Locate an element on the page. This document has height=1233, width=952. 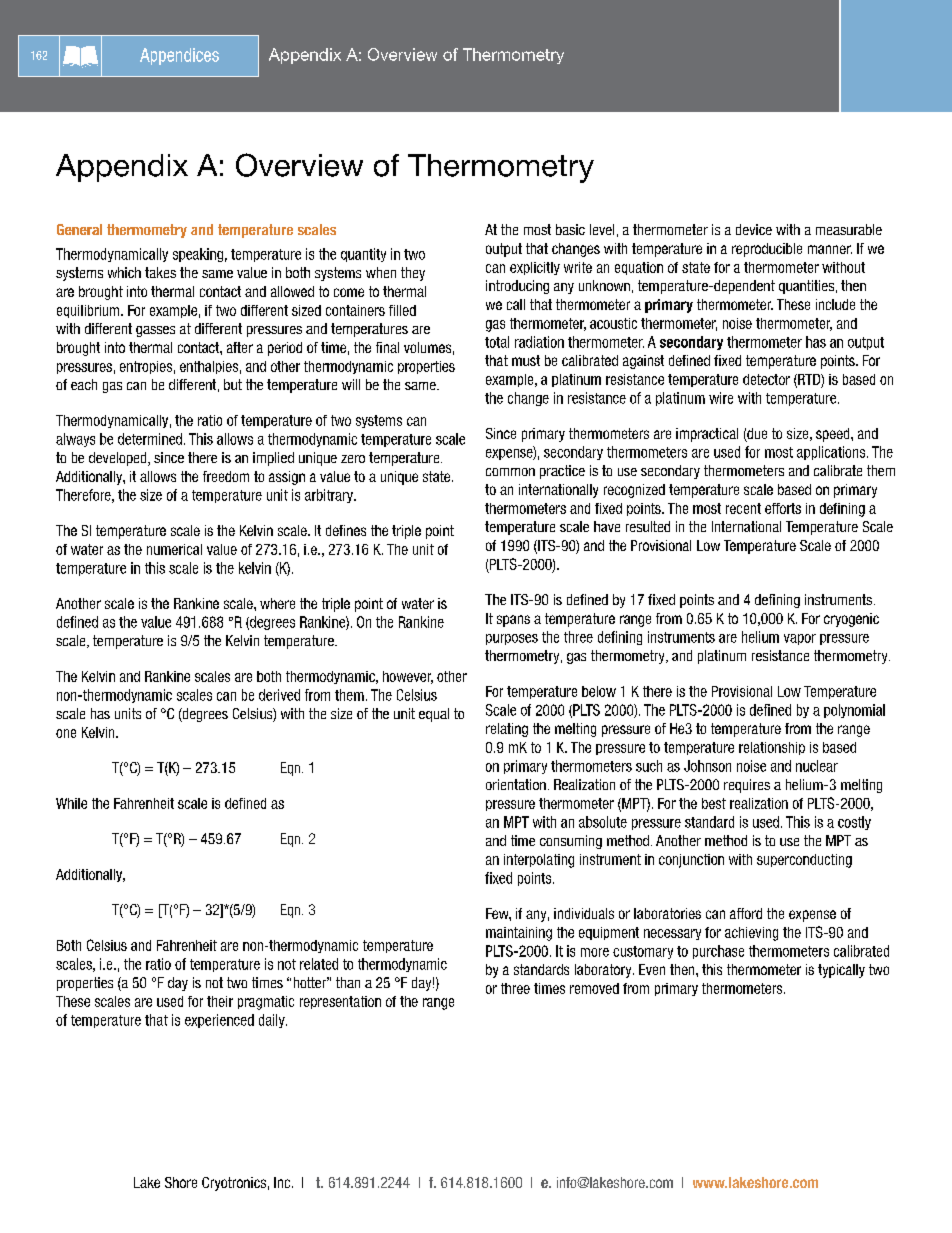
recent is located at coordinates (743, 508).
